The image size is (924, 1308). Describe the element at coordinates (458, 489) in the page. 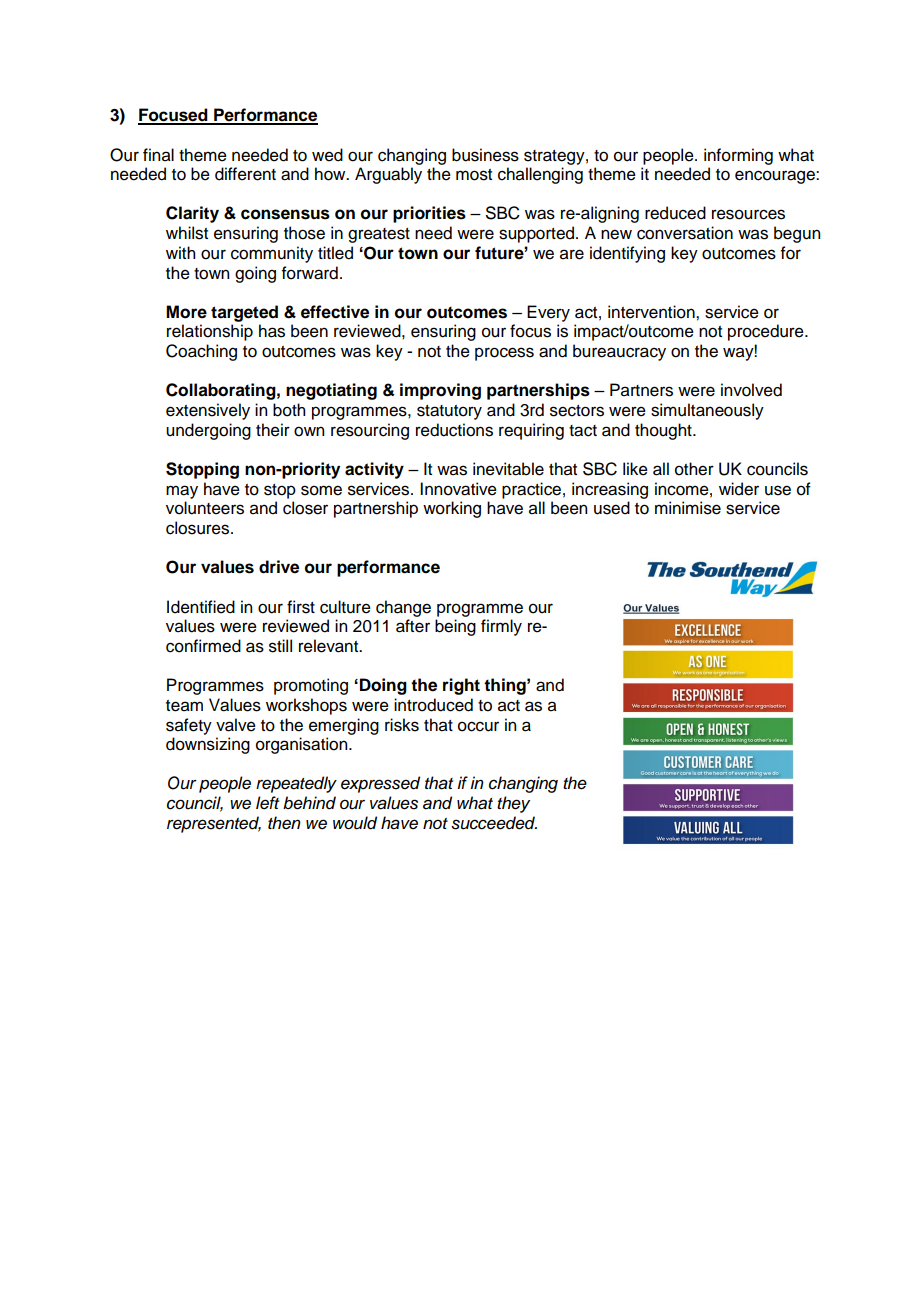

I see `Innovative` at that location.
